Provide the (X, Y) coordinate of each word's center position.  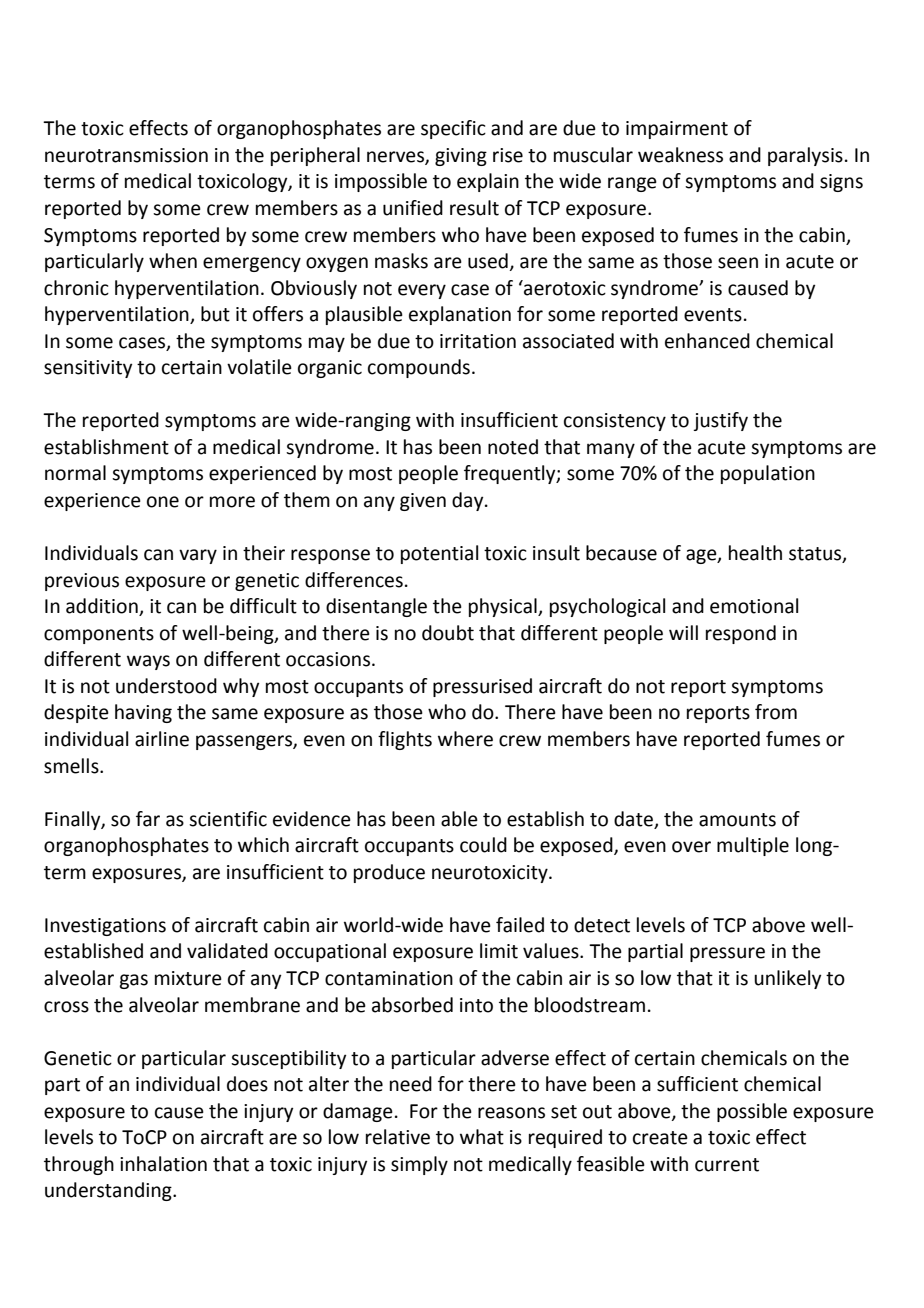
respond (741, 634)
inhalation (163, 1164)
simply (419, 1165)
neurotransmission (126, 155)
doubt (448, 633)
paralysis (805, 156)
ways (148, 662)
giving (461, 157)
